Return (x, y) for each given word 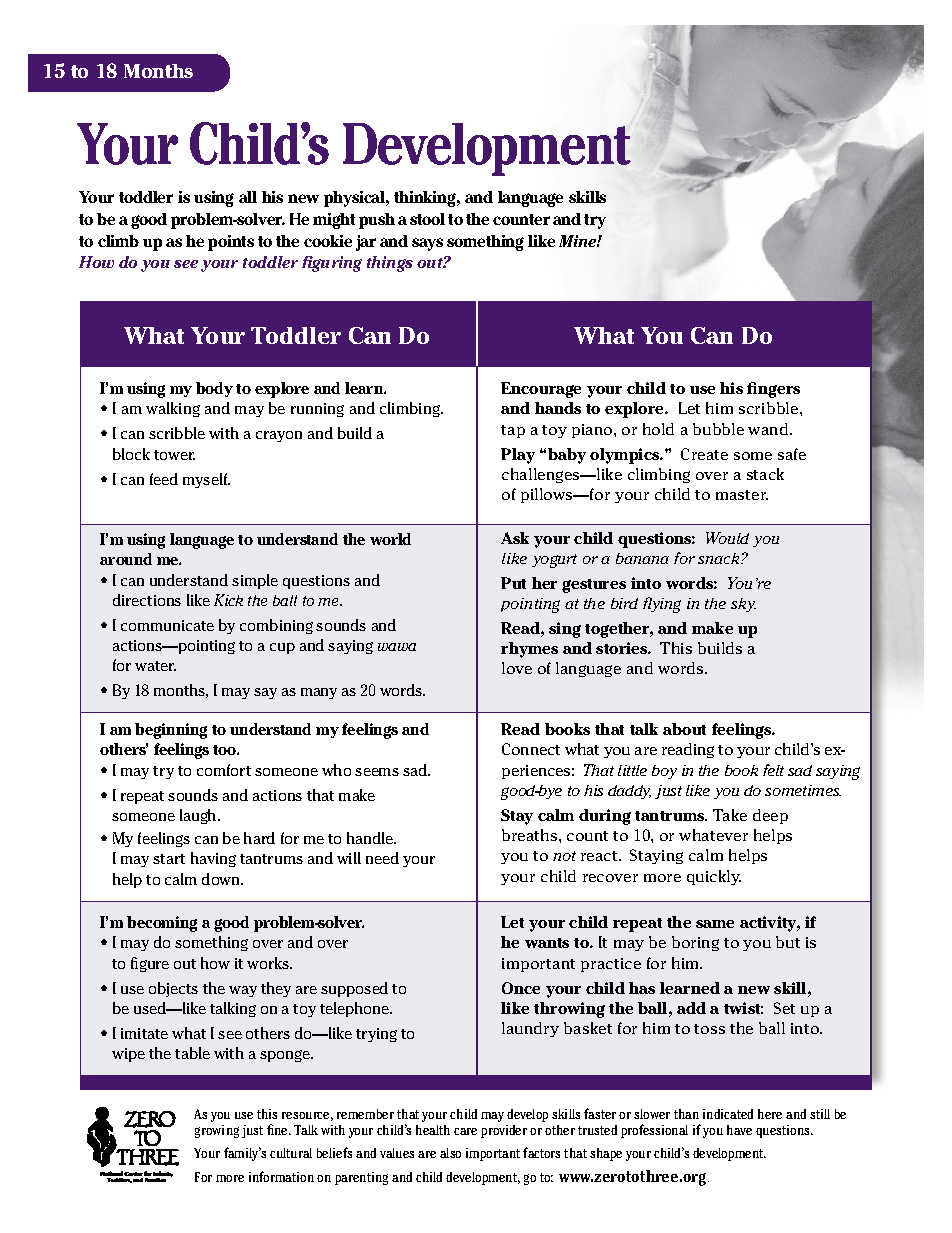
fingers (773, 390)
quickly (714, 877)
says (427, 244)
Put (513, 583)
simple (255, 581)
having (213, 859)
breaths (531, 835)
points (231, 243)
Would (727, 538)
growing (217, 1131)
